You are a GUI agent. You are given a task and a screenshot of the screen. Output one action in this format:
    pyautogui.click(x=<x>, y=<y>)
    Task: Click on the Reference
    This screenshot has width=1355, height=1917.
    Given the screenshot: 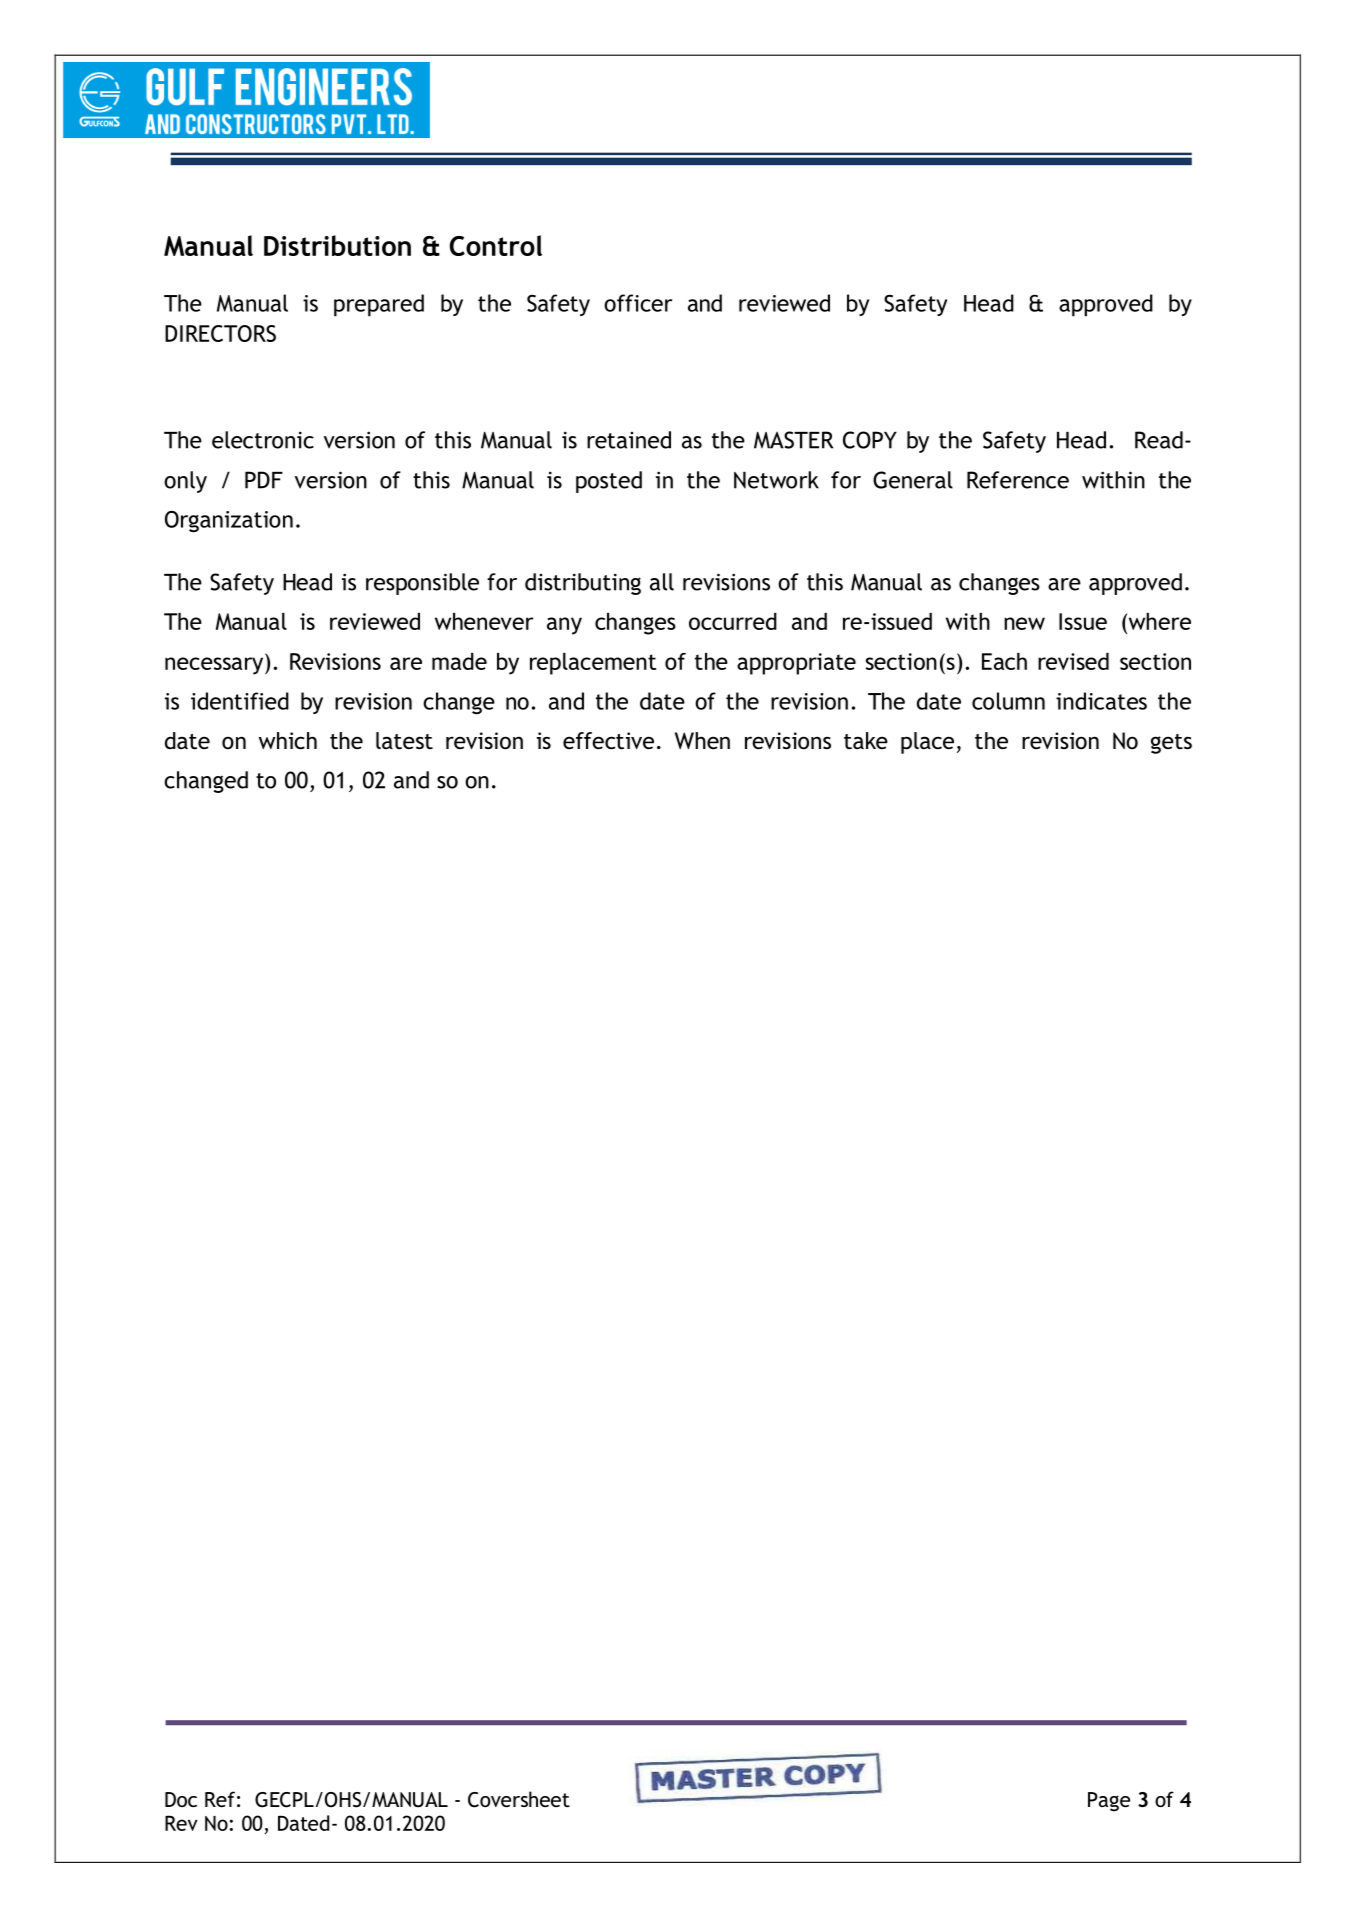 What is the action you would take?
    pyautogui.click(x=1018, y=480)
